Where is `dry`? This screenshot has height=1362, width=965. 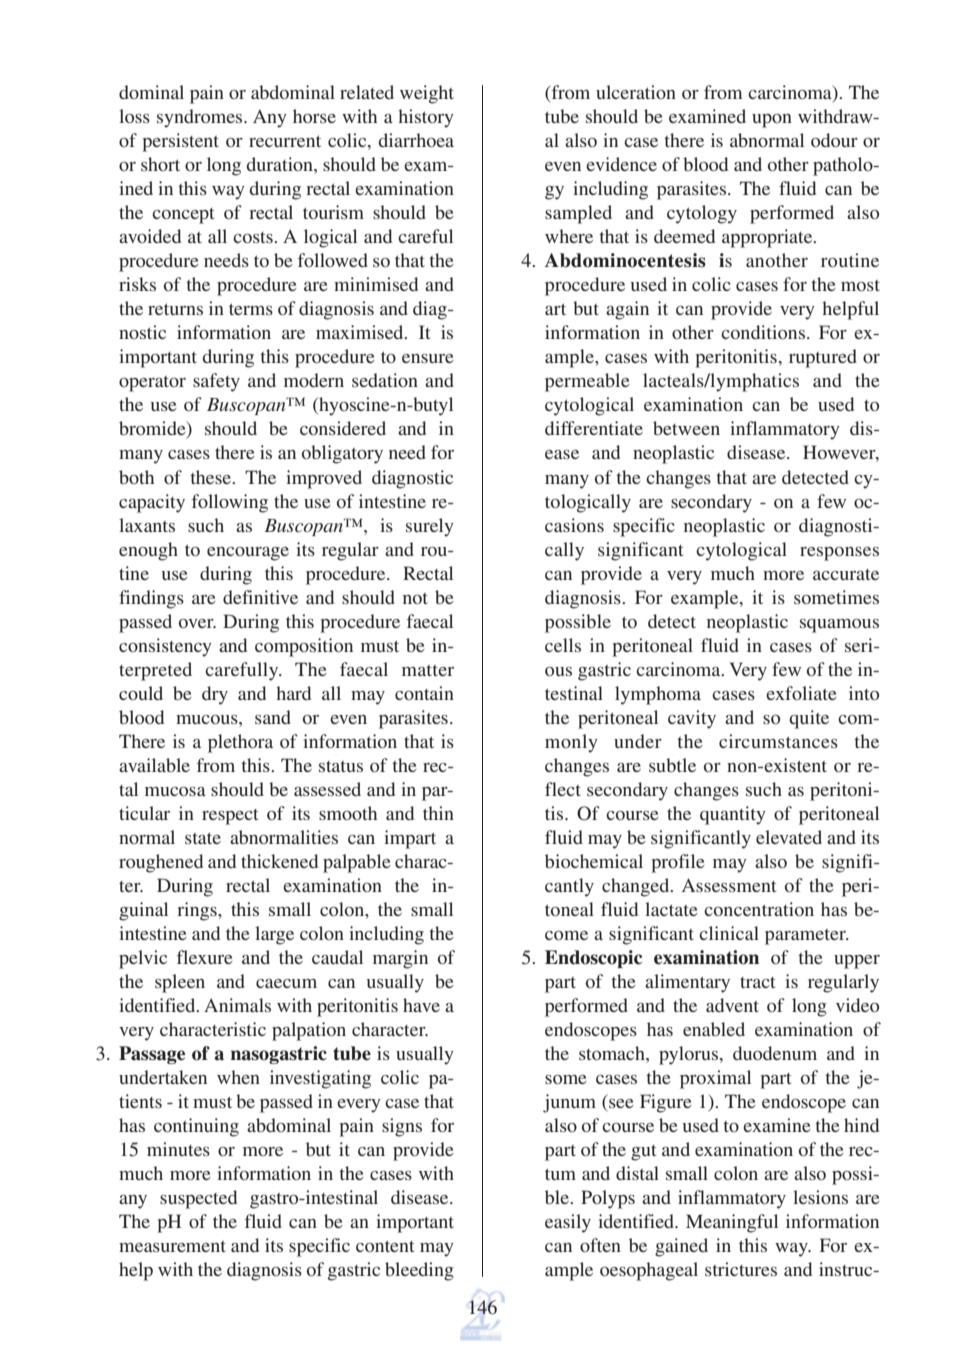
dry is located at coordinates (215, 695).
